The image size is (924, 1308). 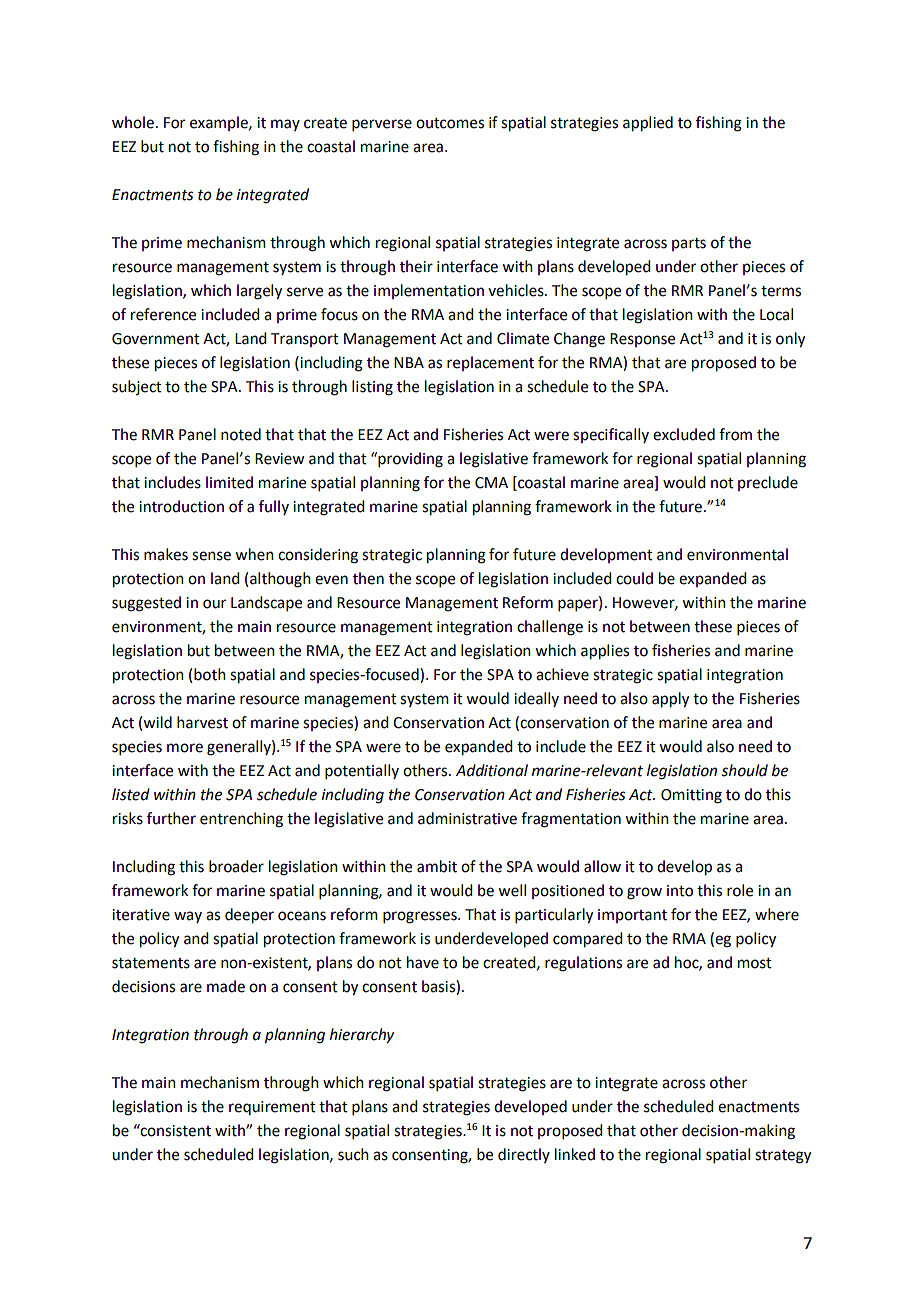 I want to click on whole, so click(x=133, y=122).
